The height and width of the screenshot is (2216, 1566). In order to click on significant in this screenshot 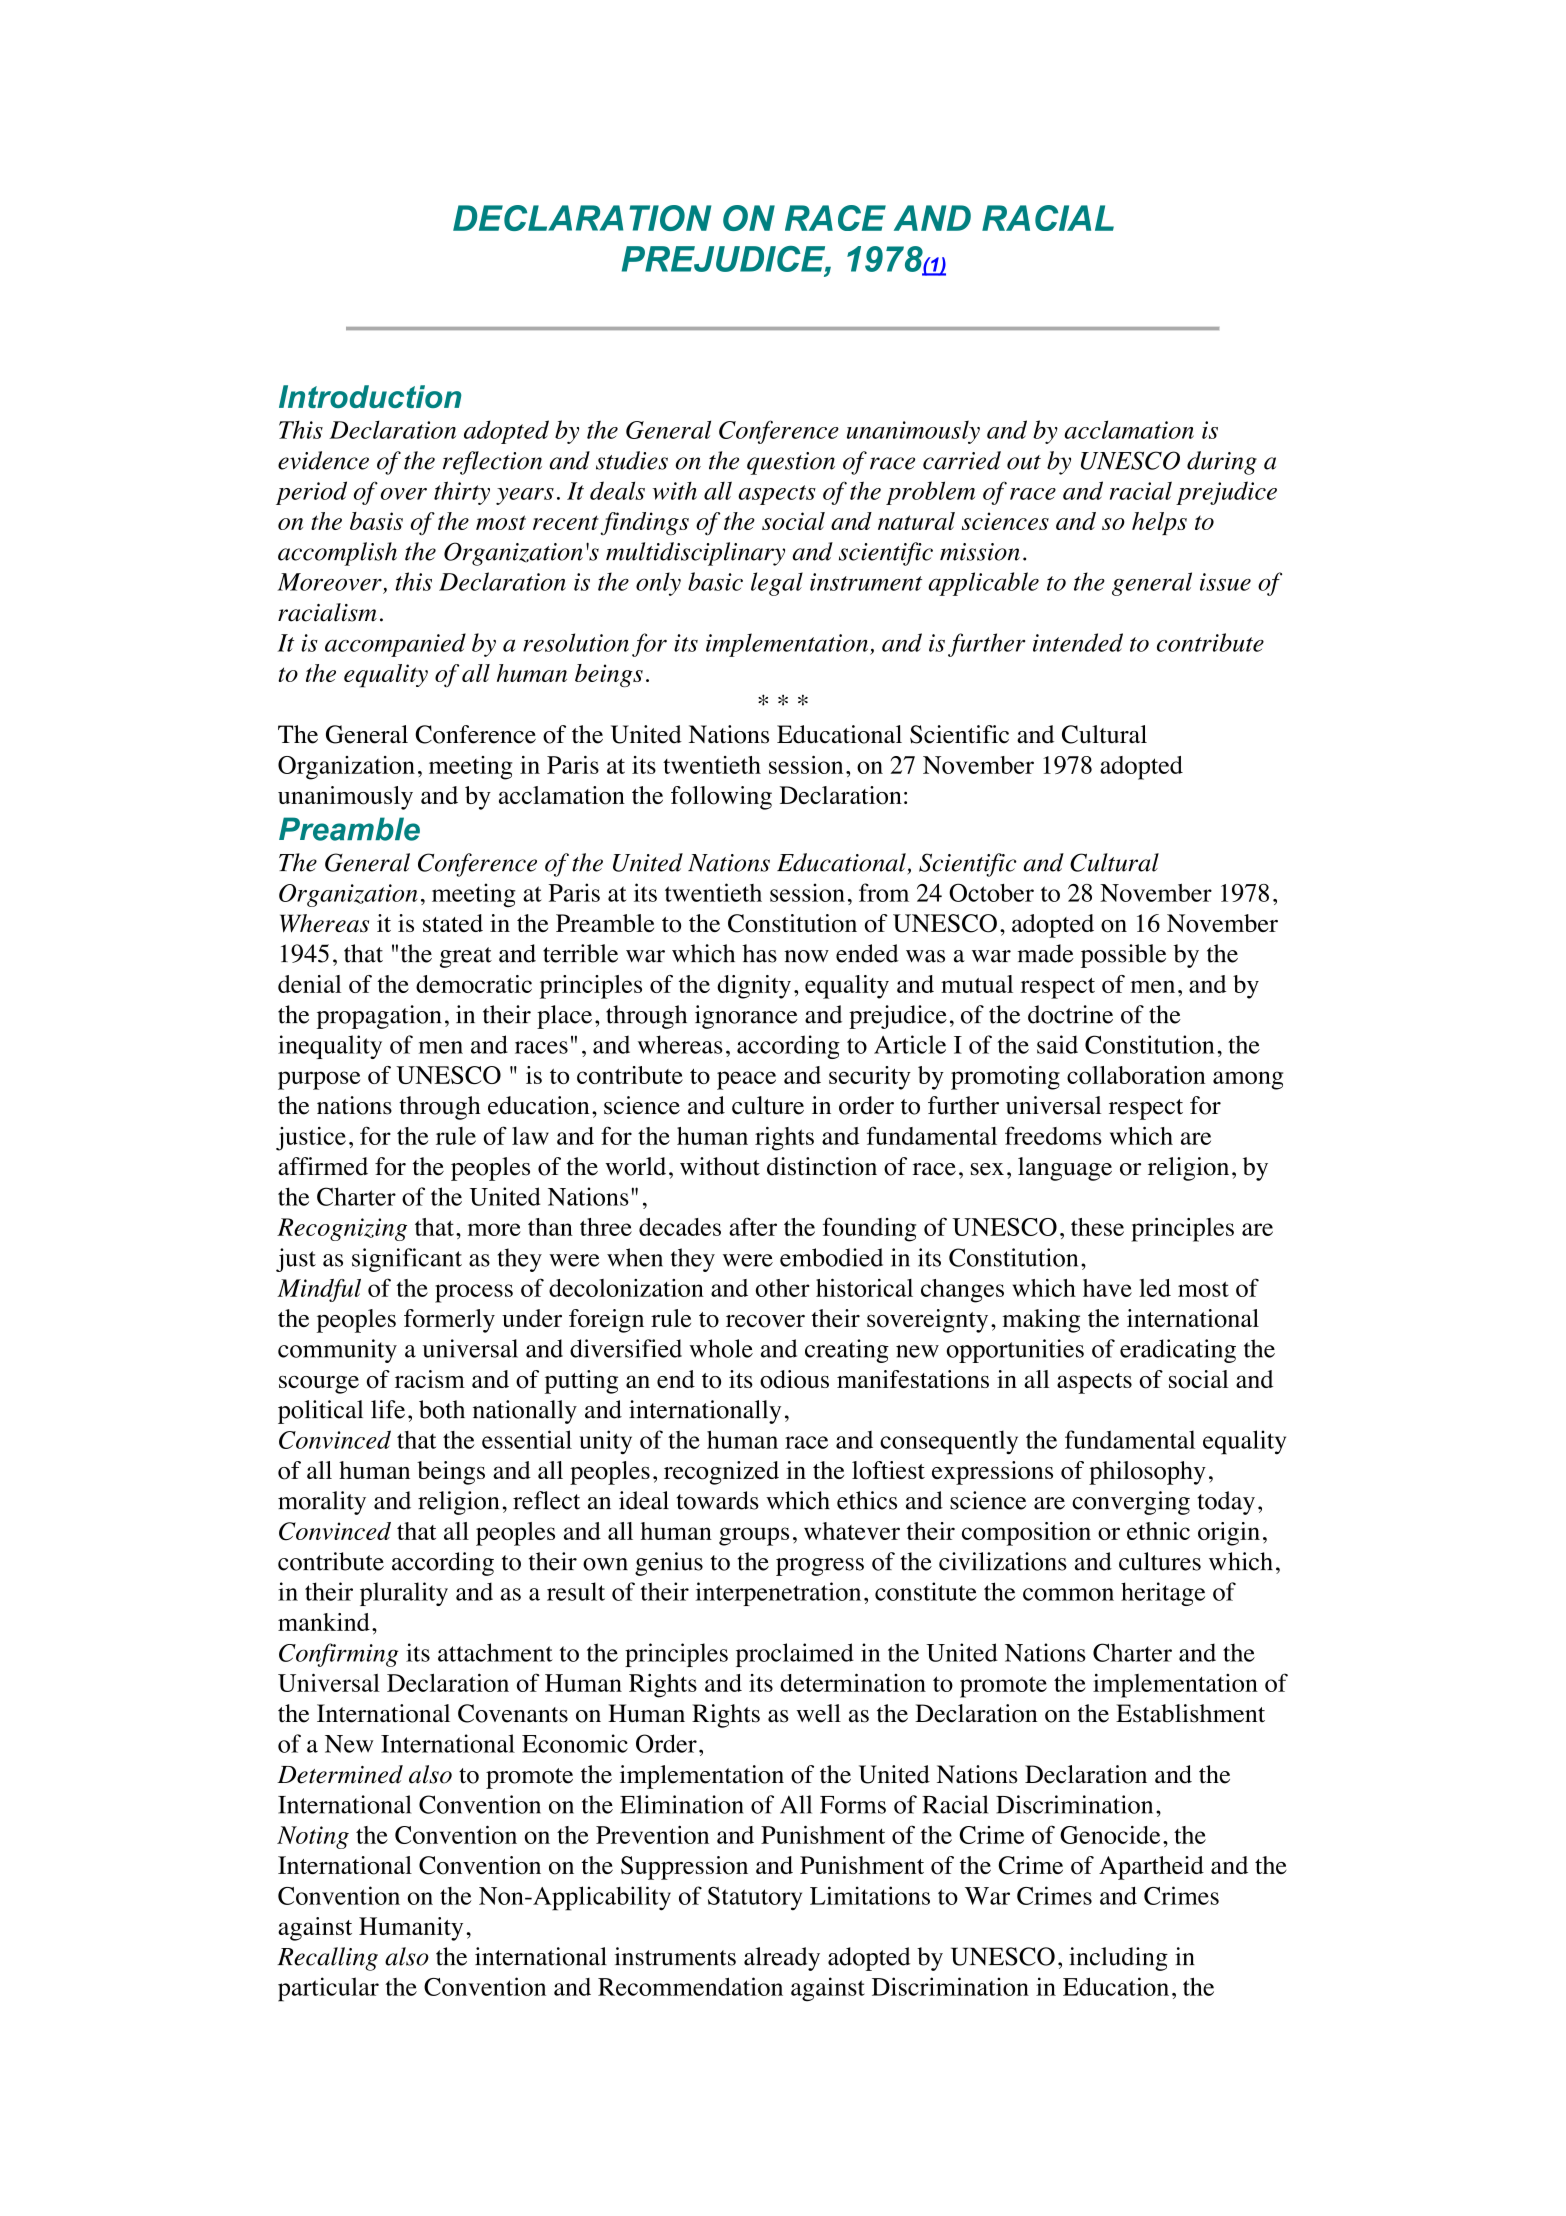, I will do `click(407, 1260)`.
